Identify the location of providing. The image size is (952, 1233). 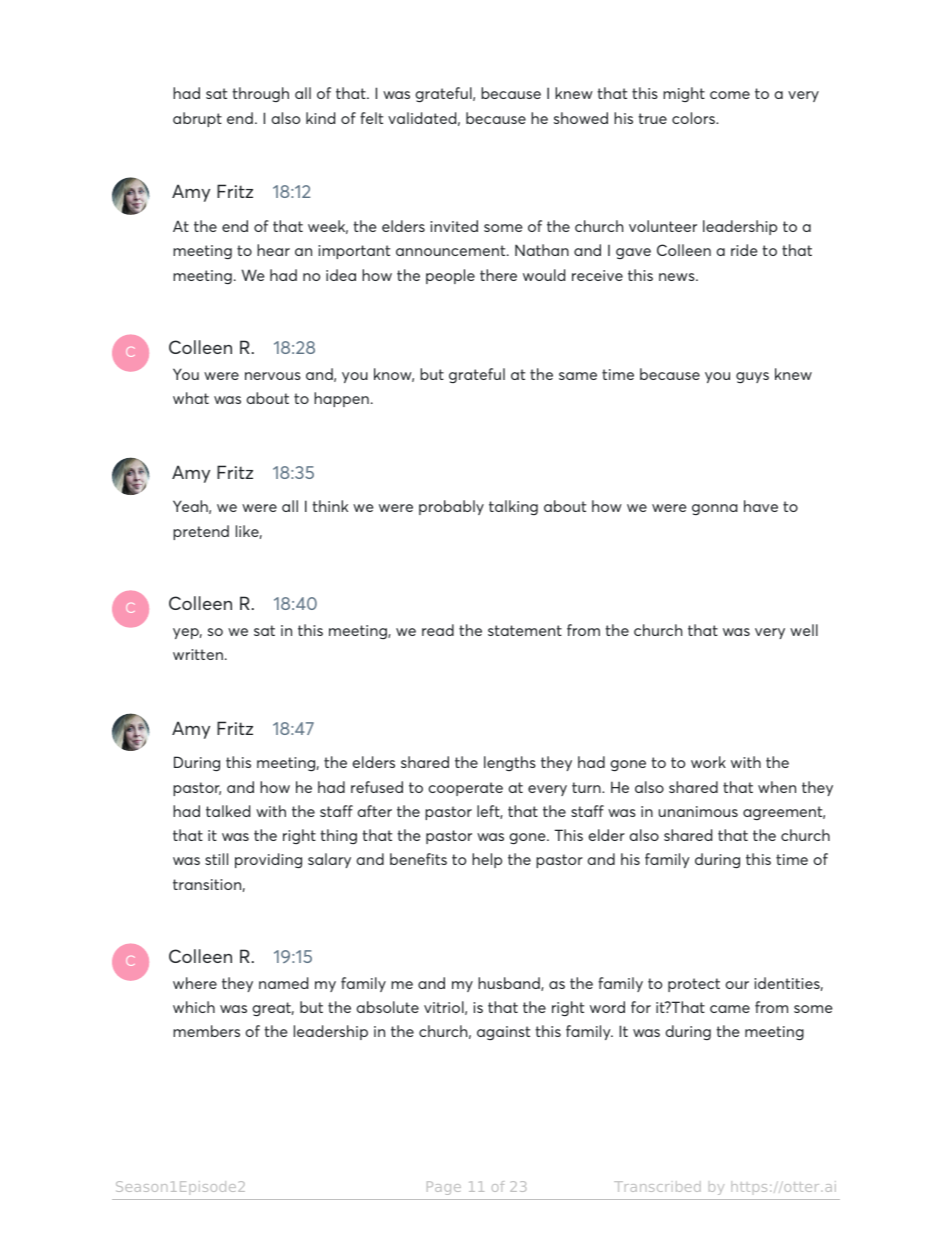
(268, 860).
